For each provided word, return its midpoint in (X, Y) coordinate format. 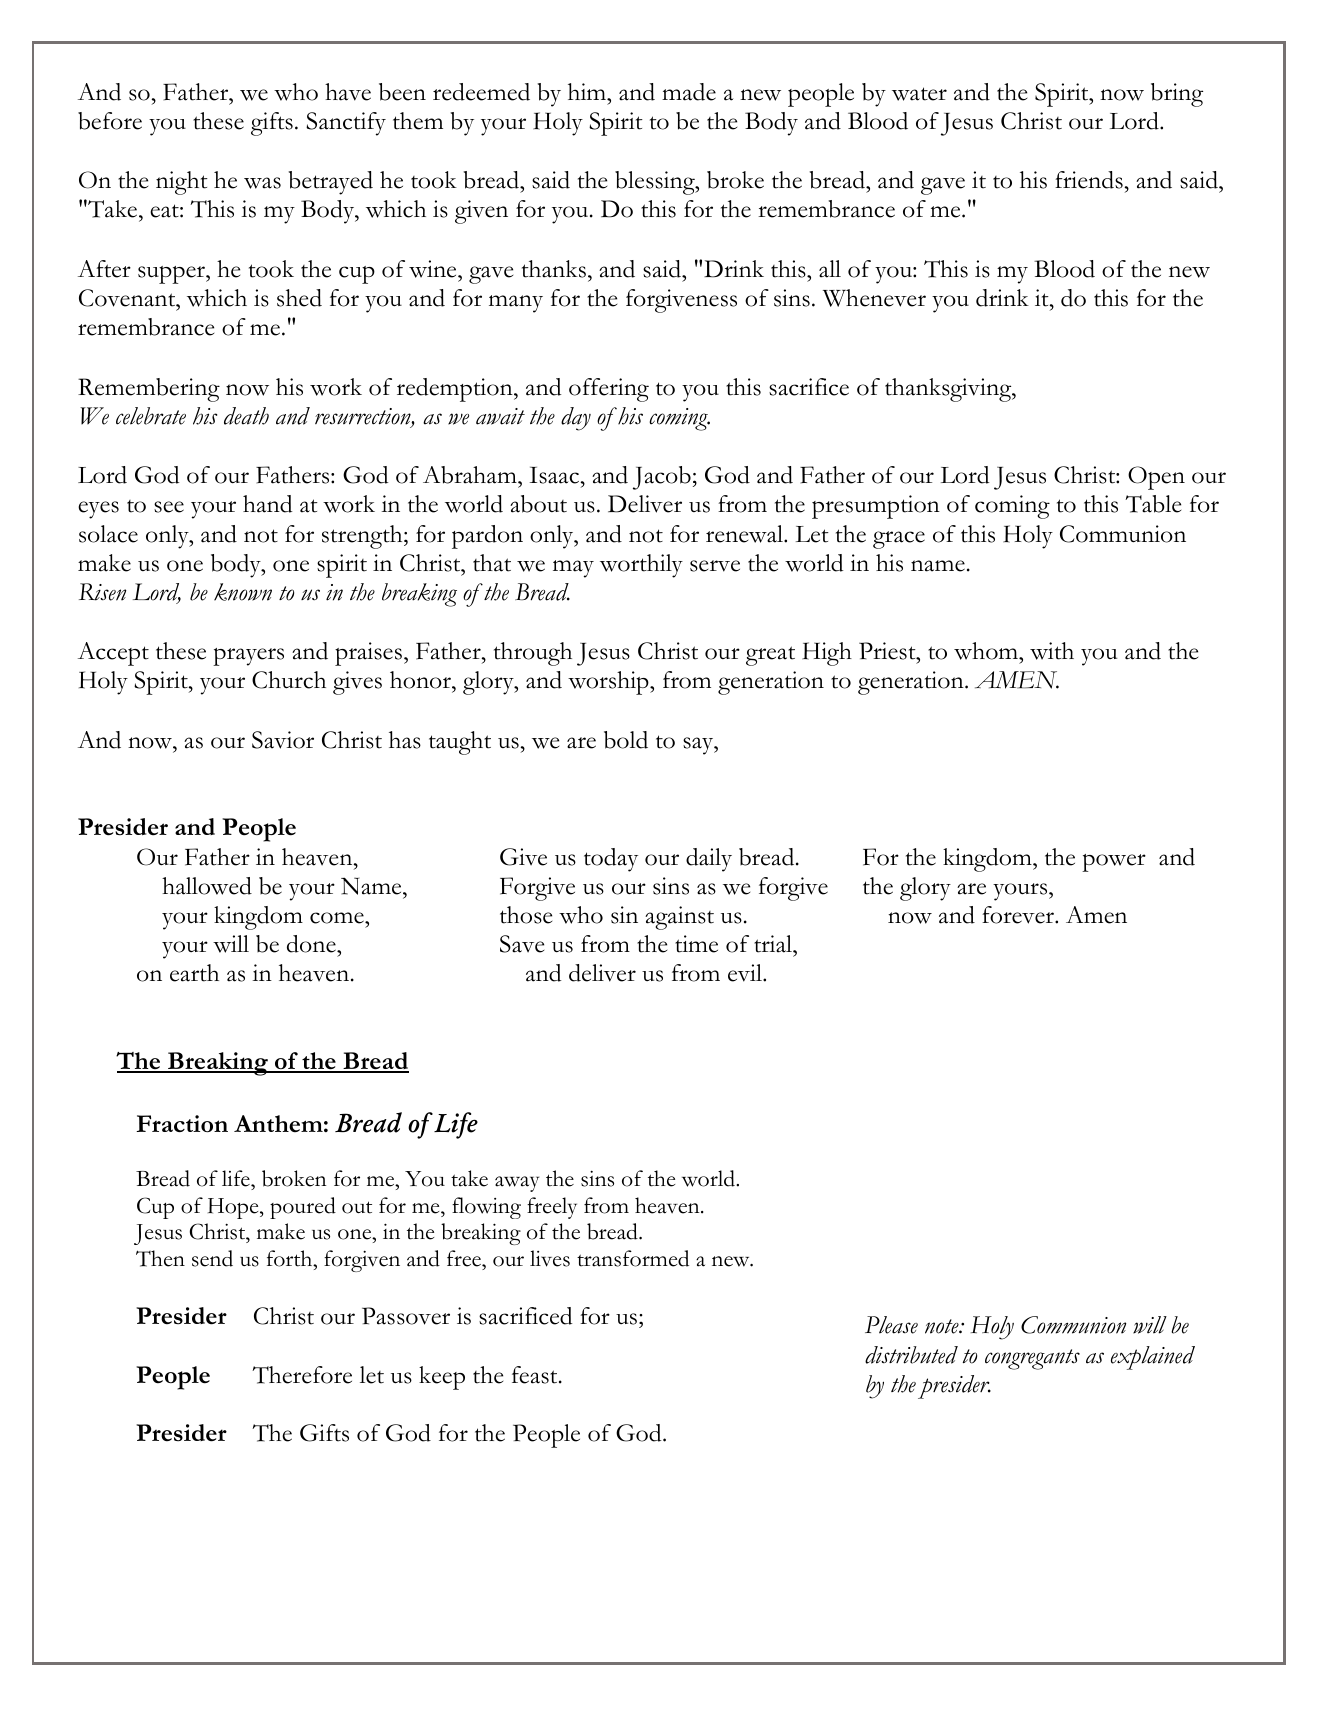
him (588, 91)
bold (626, 740)
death (246, 416)
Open (1156, 478)
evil (746, 973)
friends (1090, 180)
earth (194, 973)
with (1052, 651)
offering (609, 390)
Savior (283, 740)
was (262, 183)
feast (536, 1375)
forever (1019, 915)
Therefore (302, 1375)
